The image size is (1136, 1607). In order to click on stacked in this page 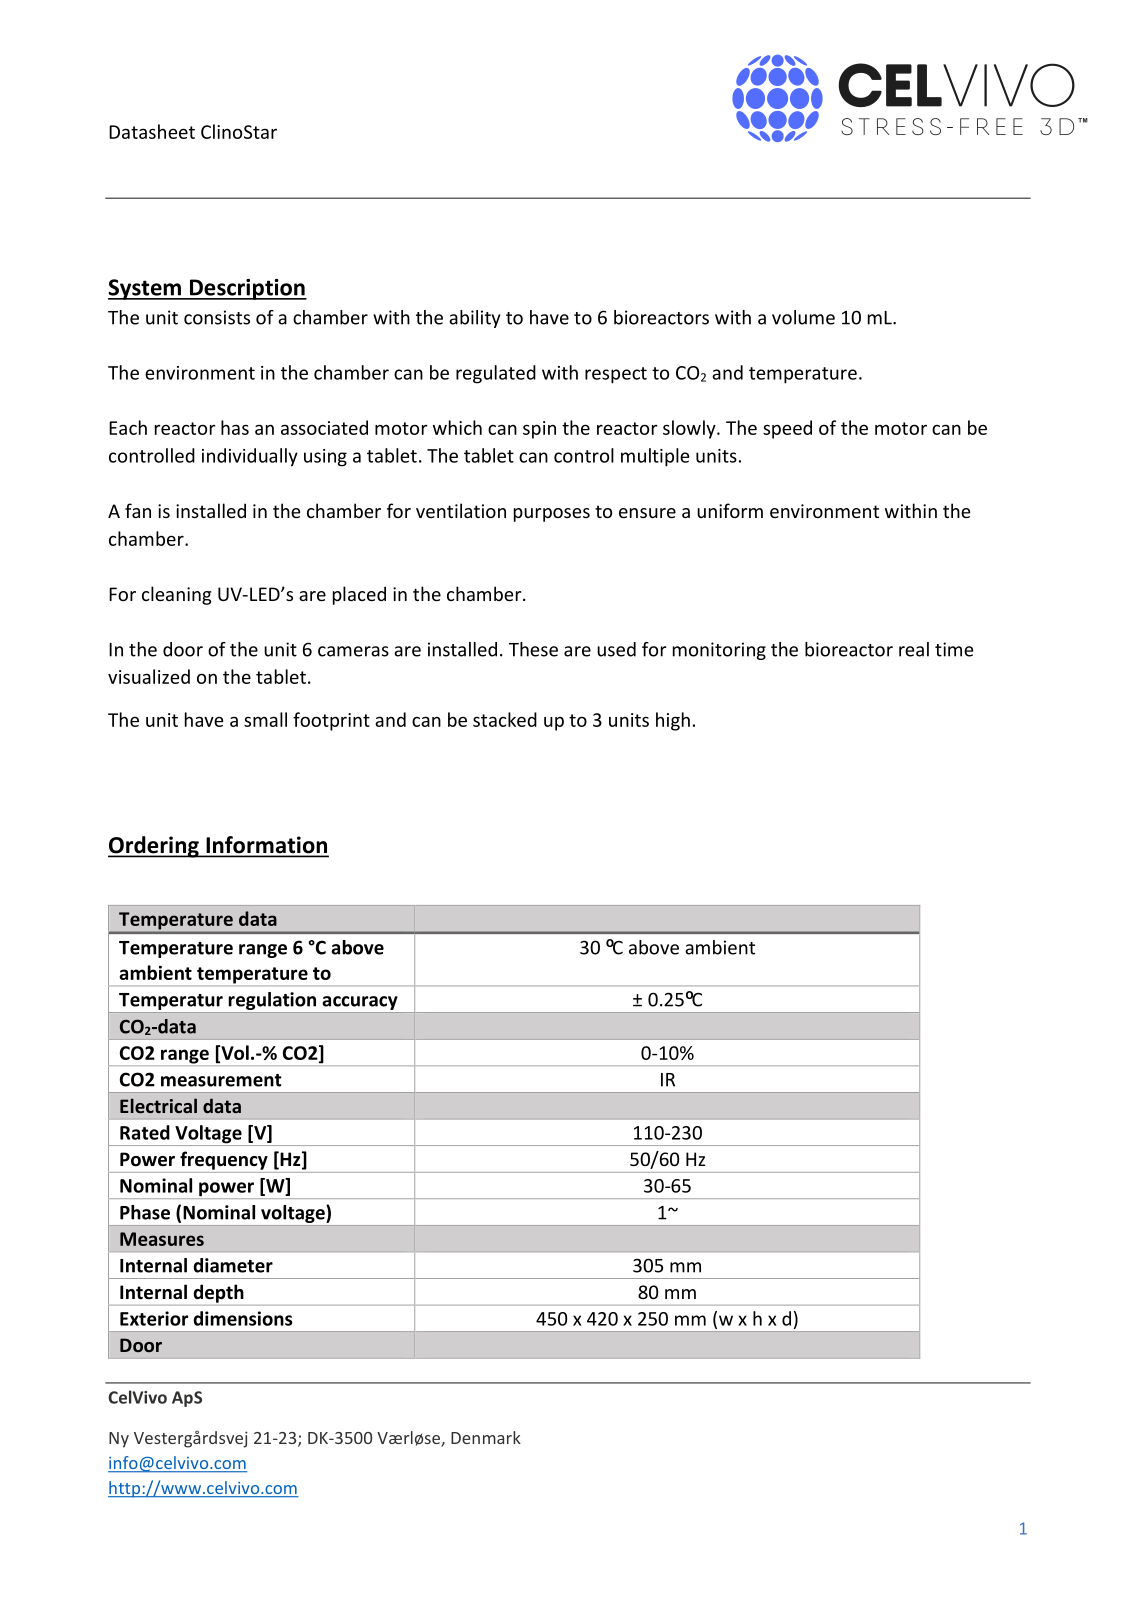, I will do `click(505, 719)`.
